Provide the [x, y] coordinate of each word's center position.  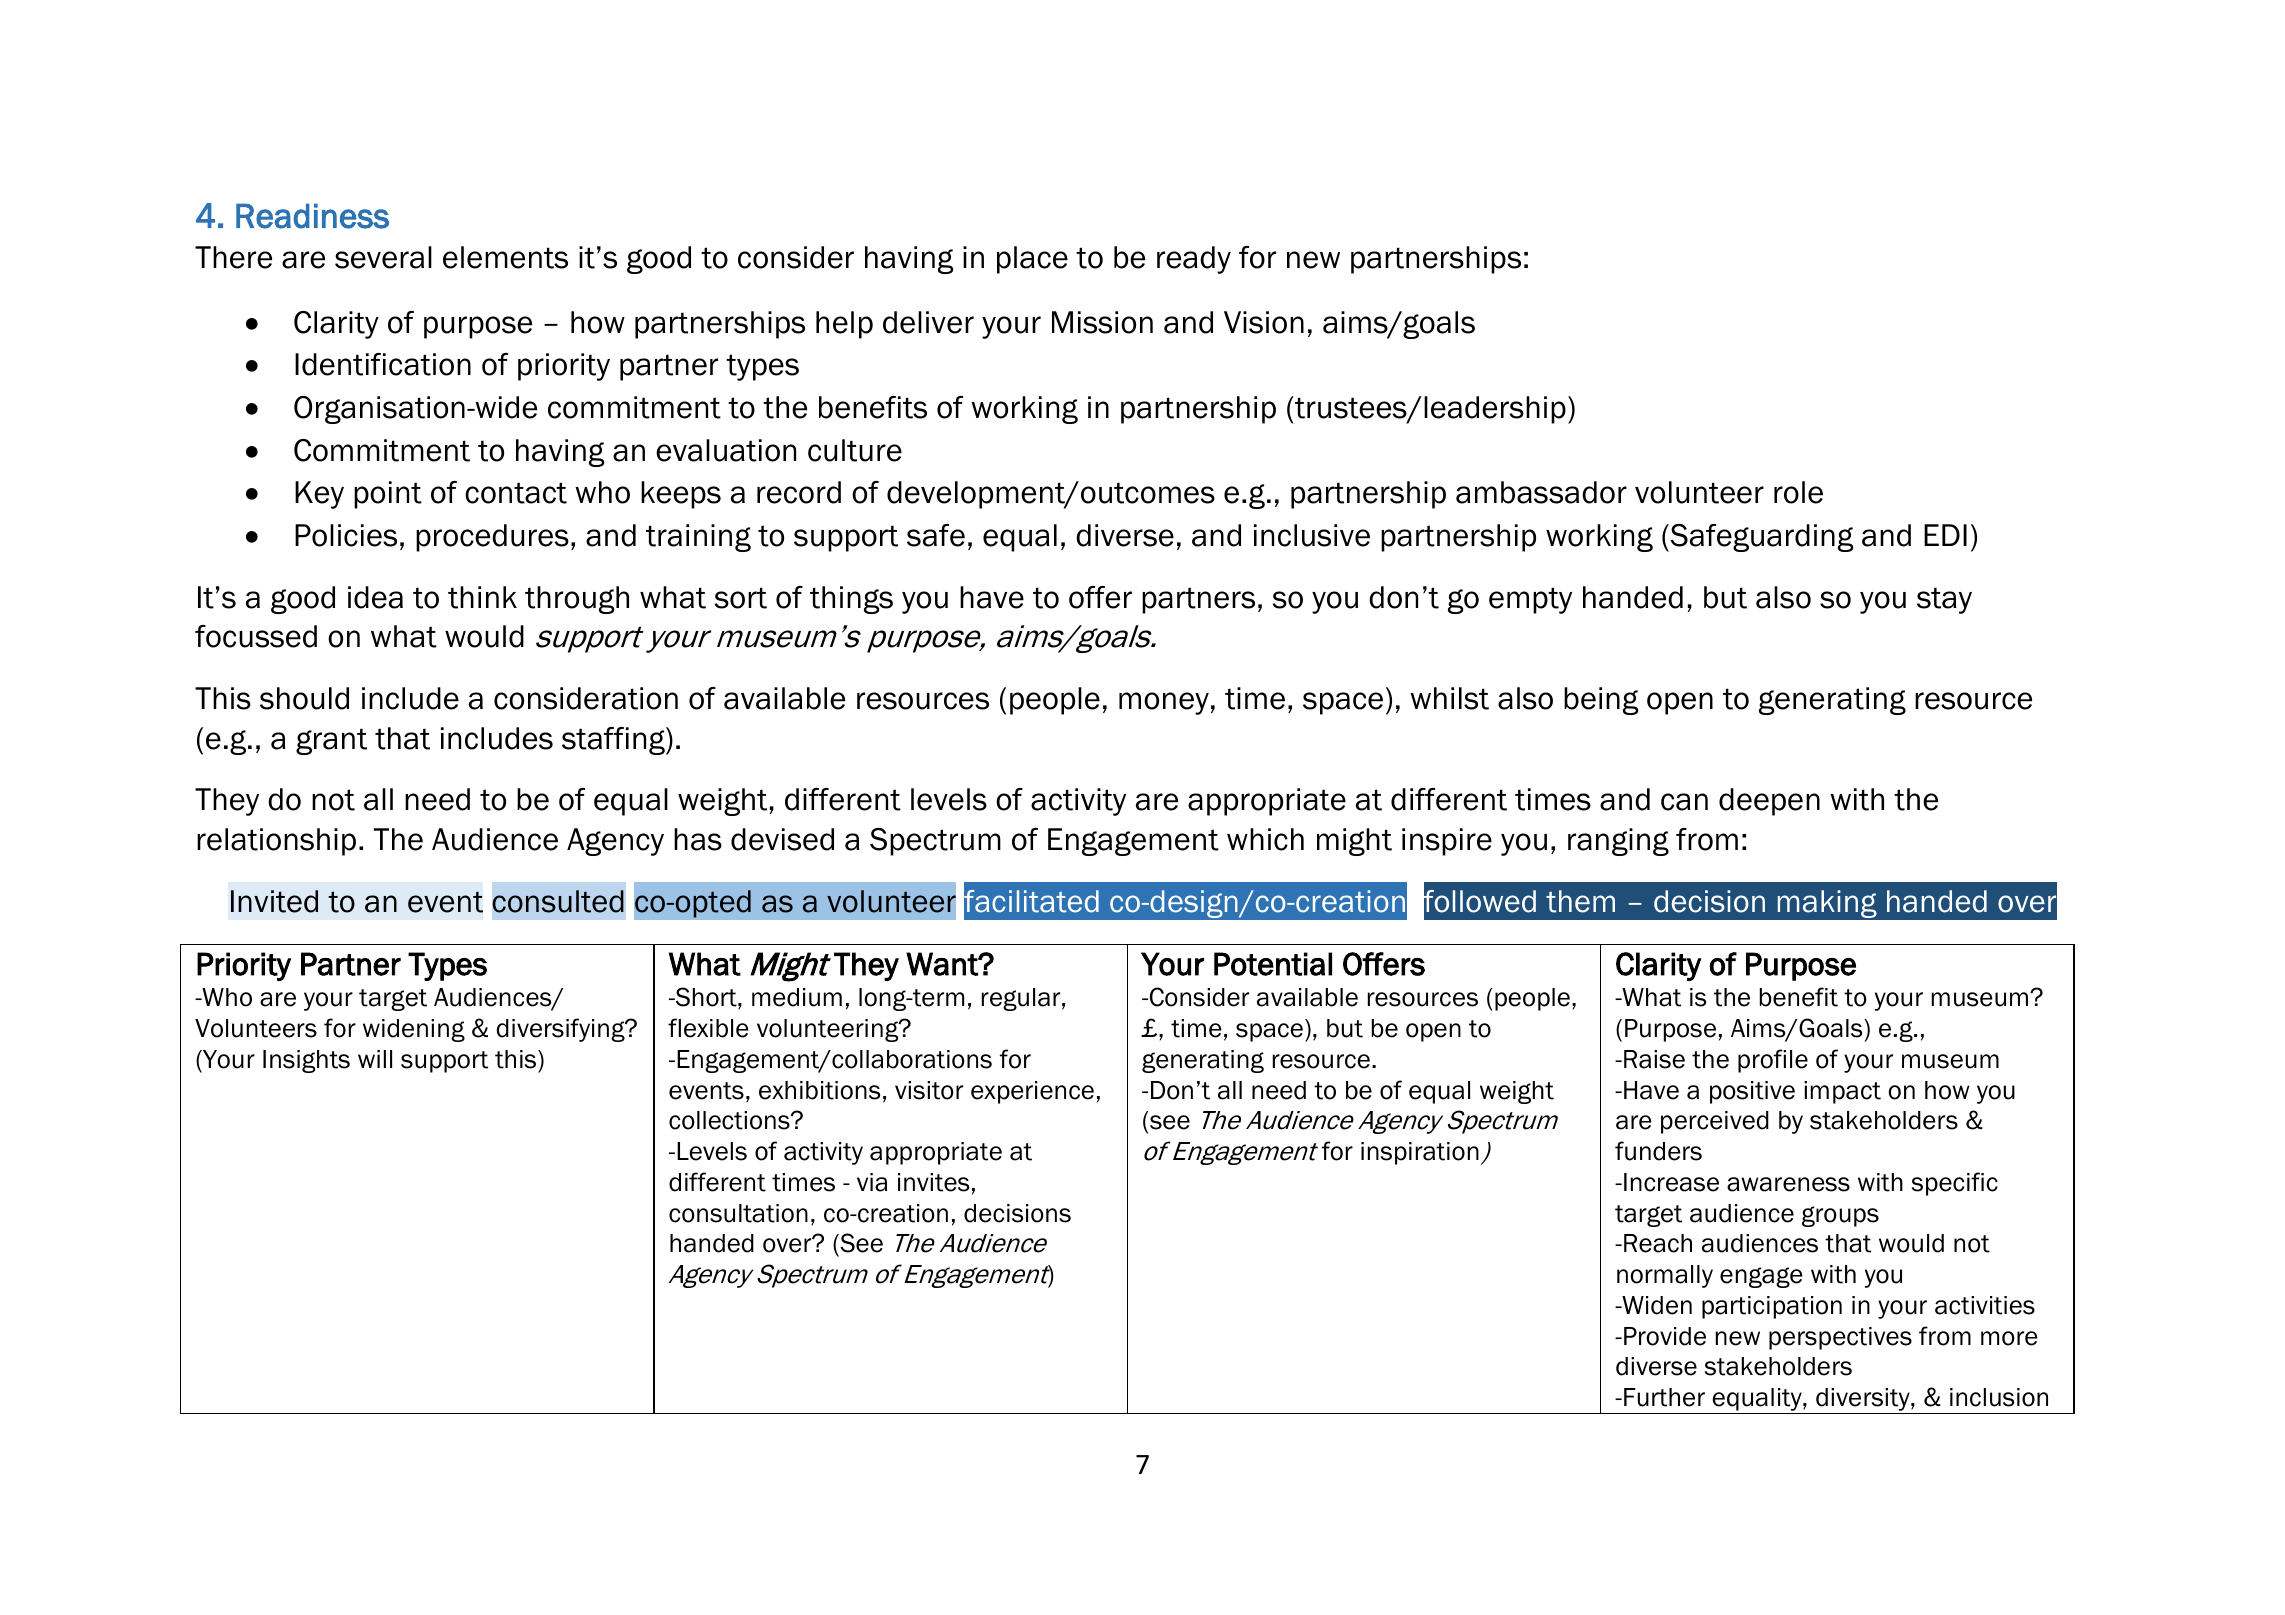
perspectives [1840, 1338]
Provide [1665, 1336]
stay [1944, 600]
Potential [1273, 964]
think [482, 597]
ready [1194, 260]
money [1164, 703]
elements [505, 257]
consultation [738, 1213]
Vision [1264, 322]
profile [1773, 1061]
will [375, 1059]
